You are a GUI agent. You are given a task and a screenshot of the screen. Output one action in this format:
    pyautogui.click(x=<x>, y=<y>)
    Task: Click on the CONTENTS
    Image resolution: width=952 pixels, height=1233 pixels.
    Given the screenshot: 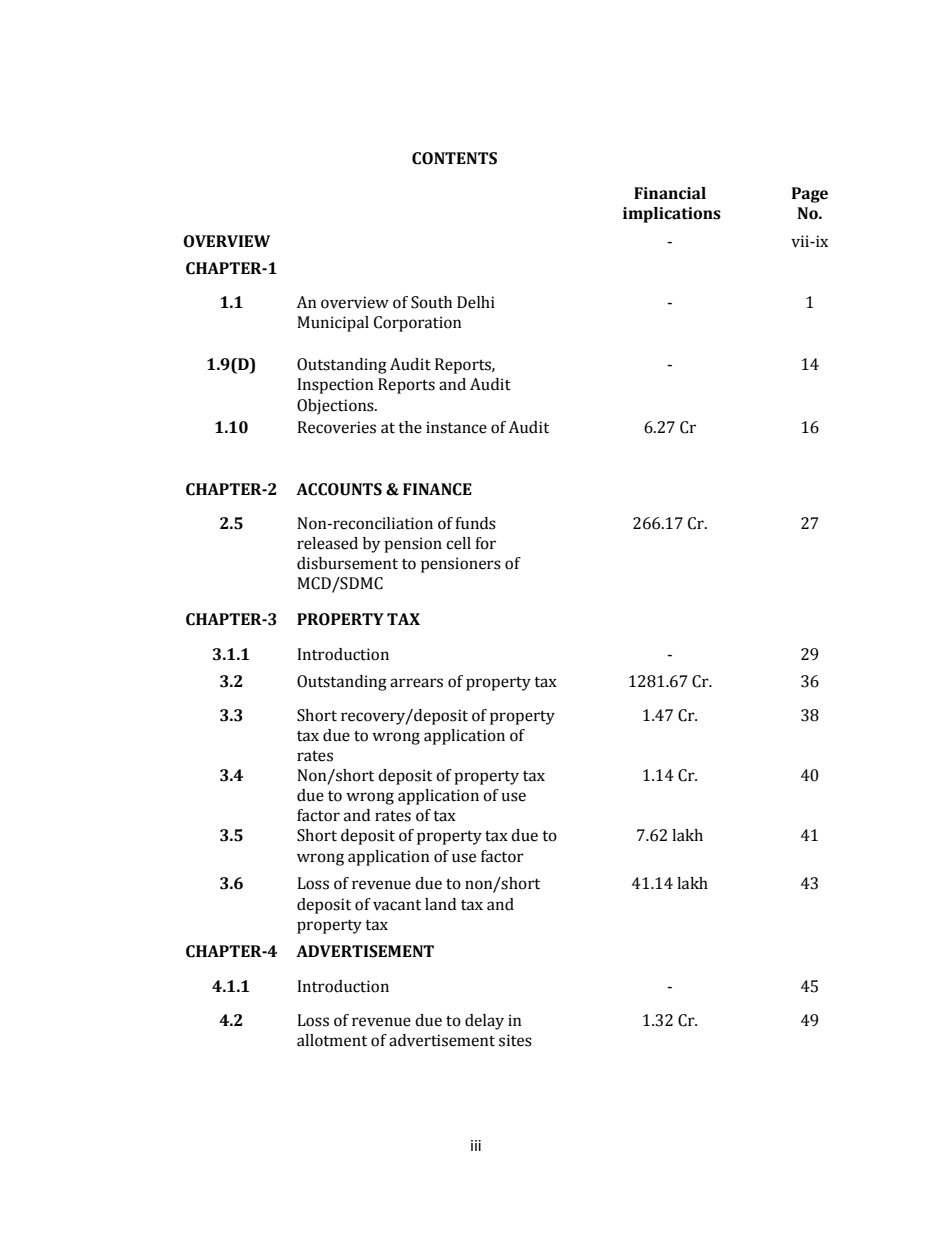 What is the action you would take?
    pyautogui.click(x=454, y=158)
